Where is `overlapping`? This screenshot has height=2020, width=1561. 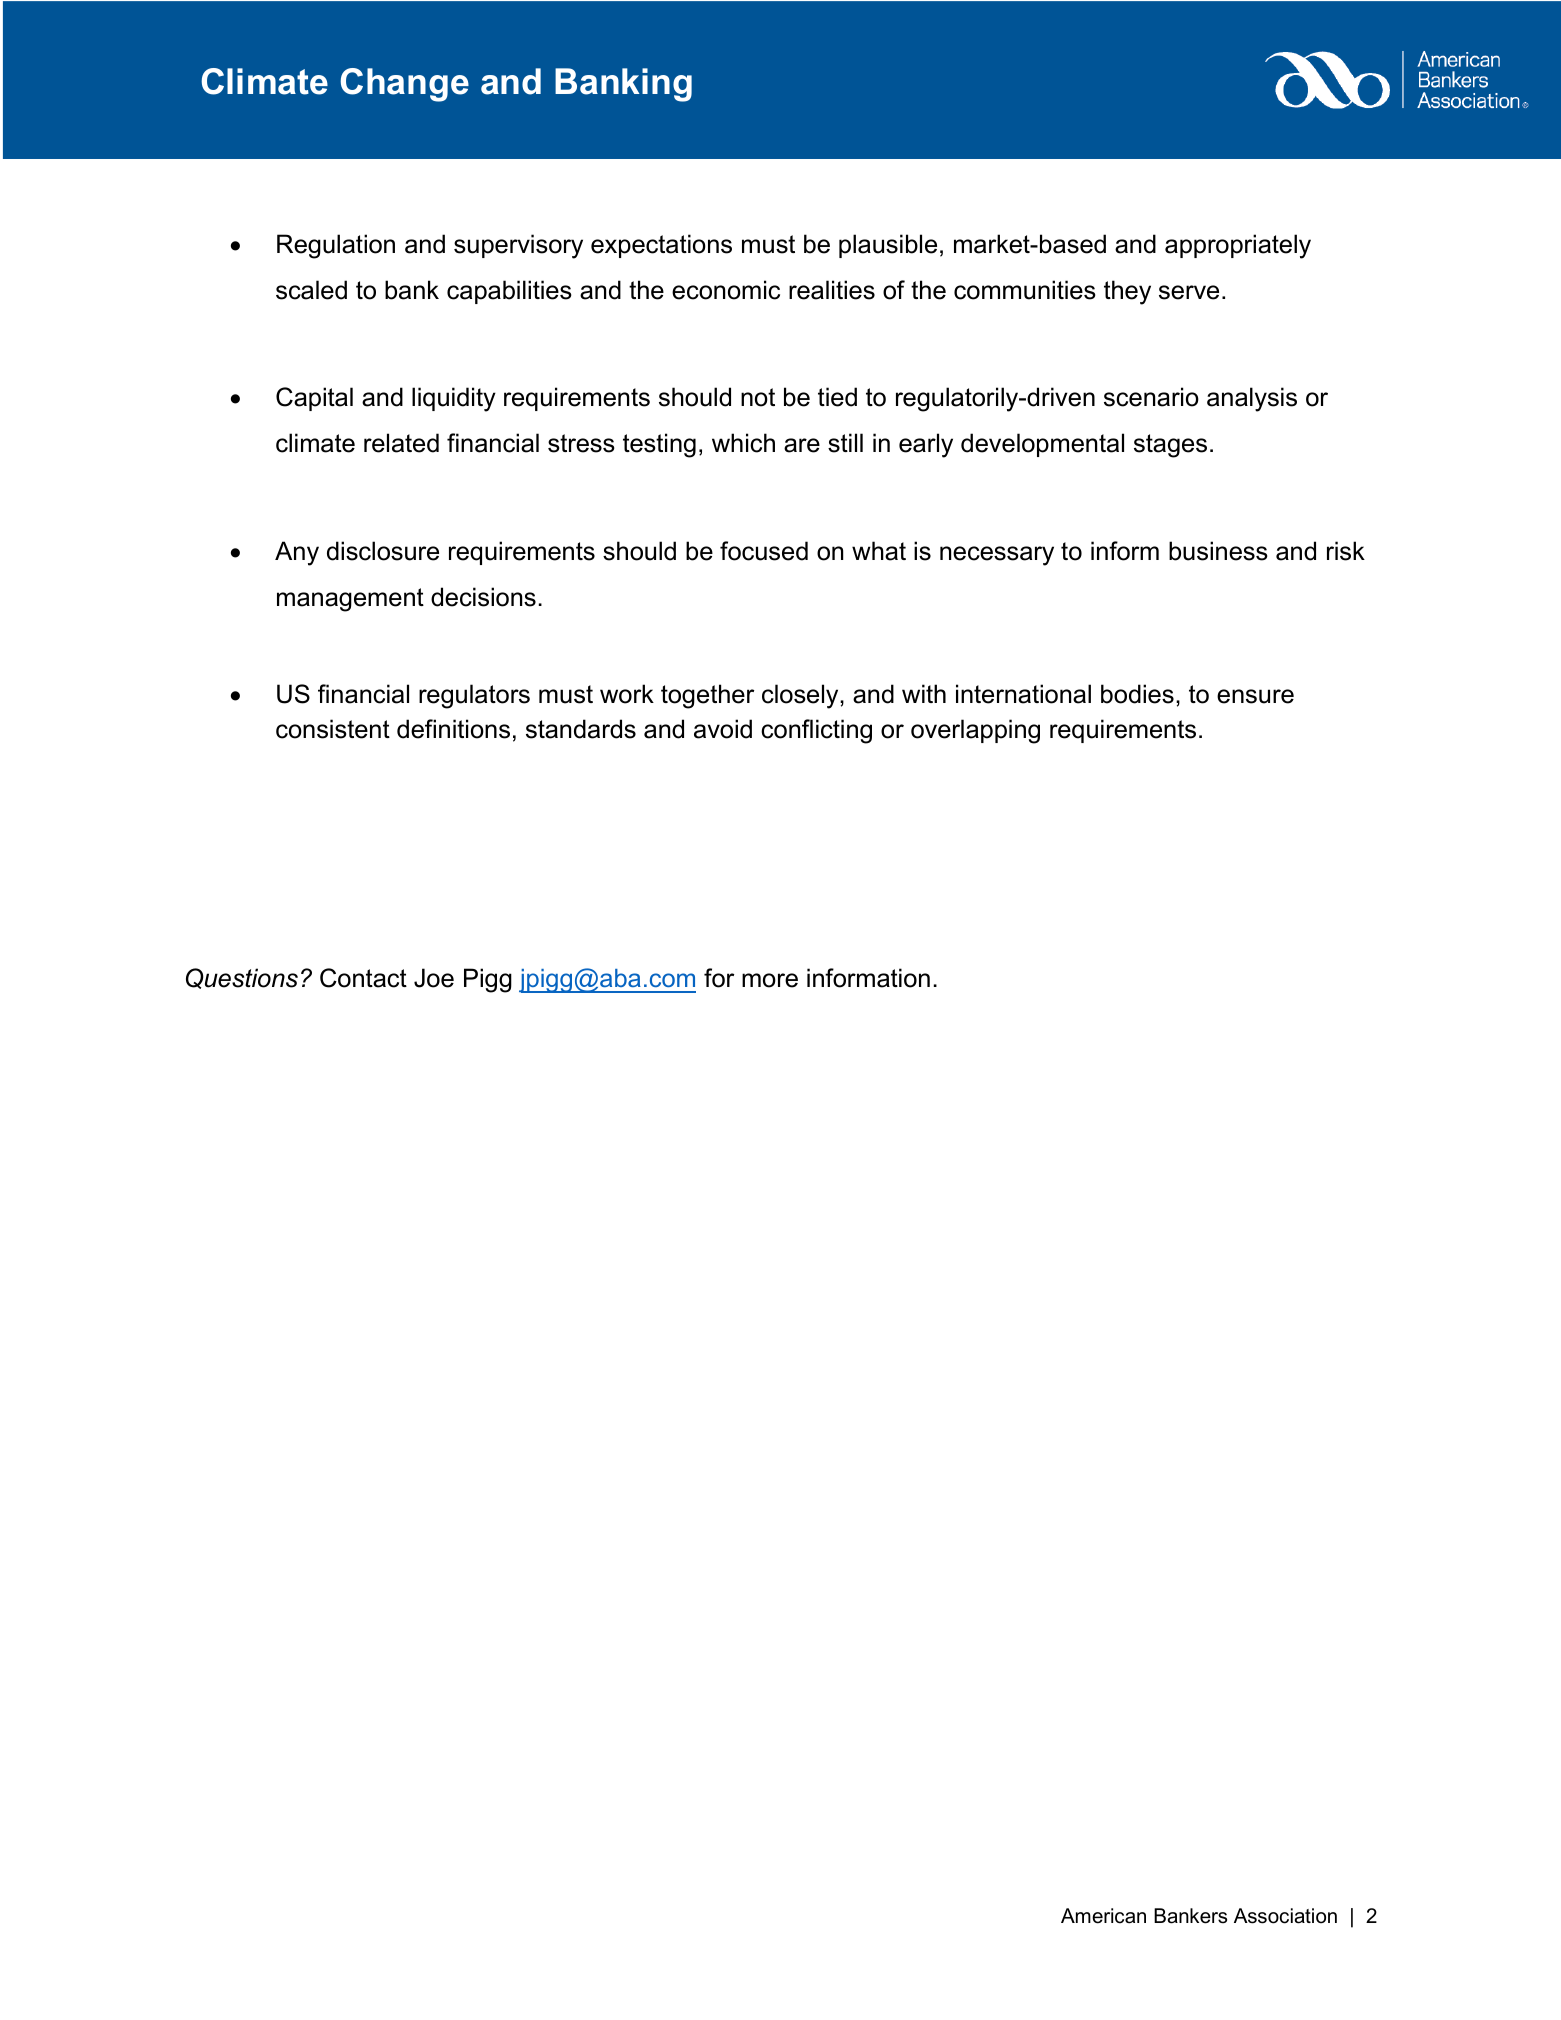
overlapping is located at coordinates (975, 731).
